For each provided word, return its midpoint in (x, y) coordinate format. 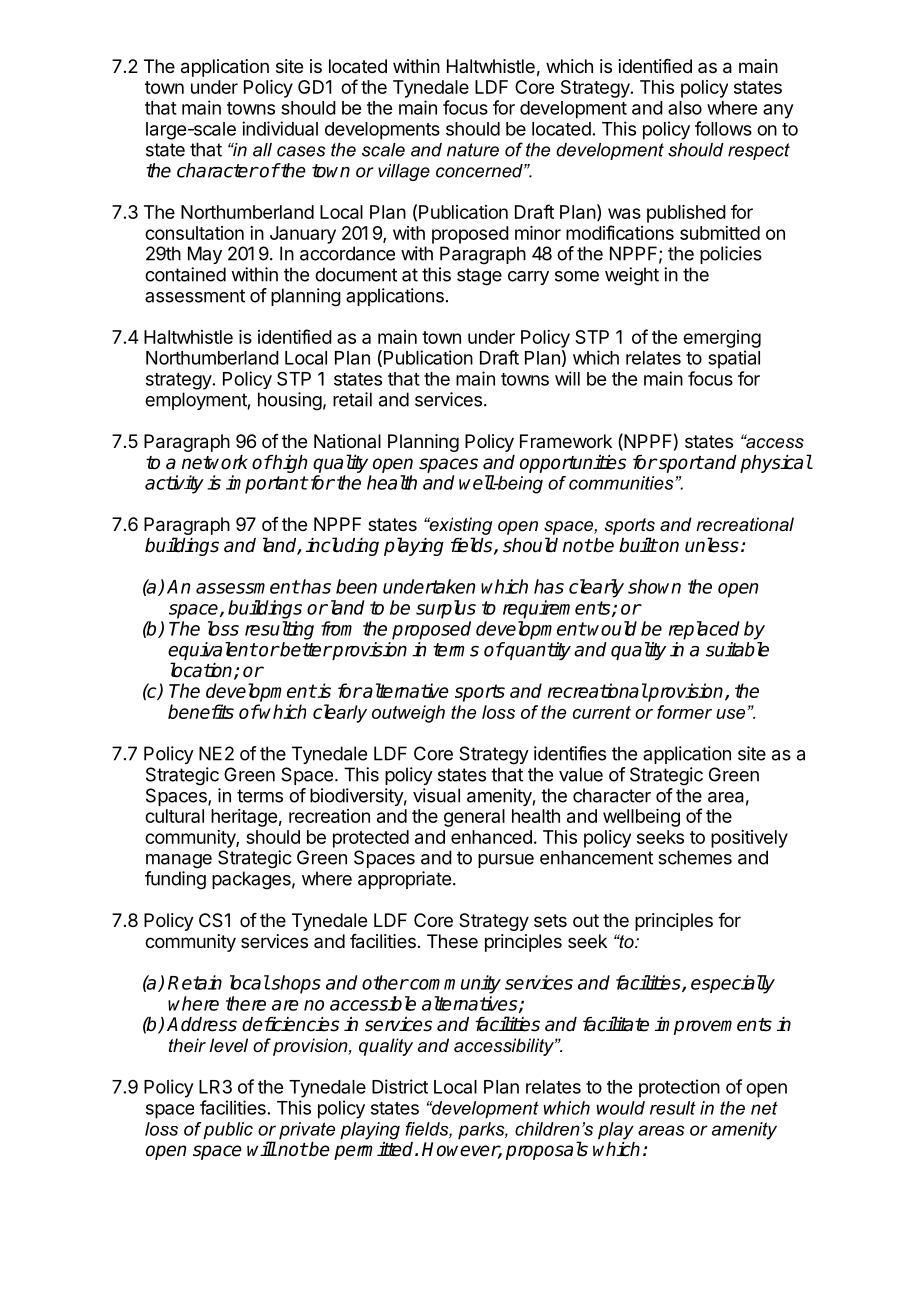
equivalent (212, 651)
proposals (547, 1150)
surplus (446, 609)
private (307, 1131)
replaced (704, 630)
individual (280, 128)
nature (473, 150)
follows (723, 128)
